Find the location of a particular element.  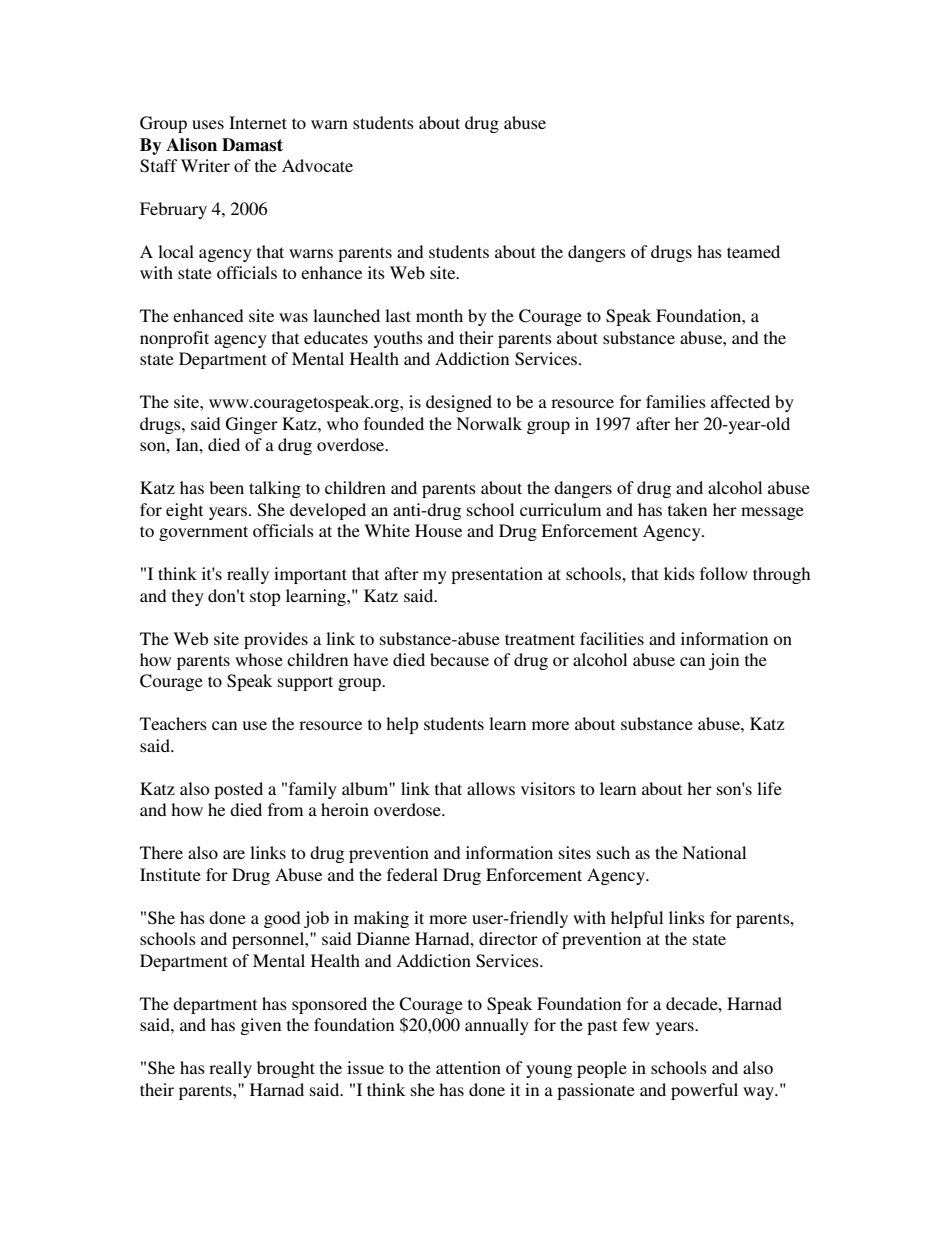

powerful is located at coordinates (704, 1091).
